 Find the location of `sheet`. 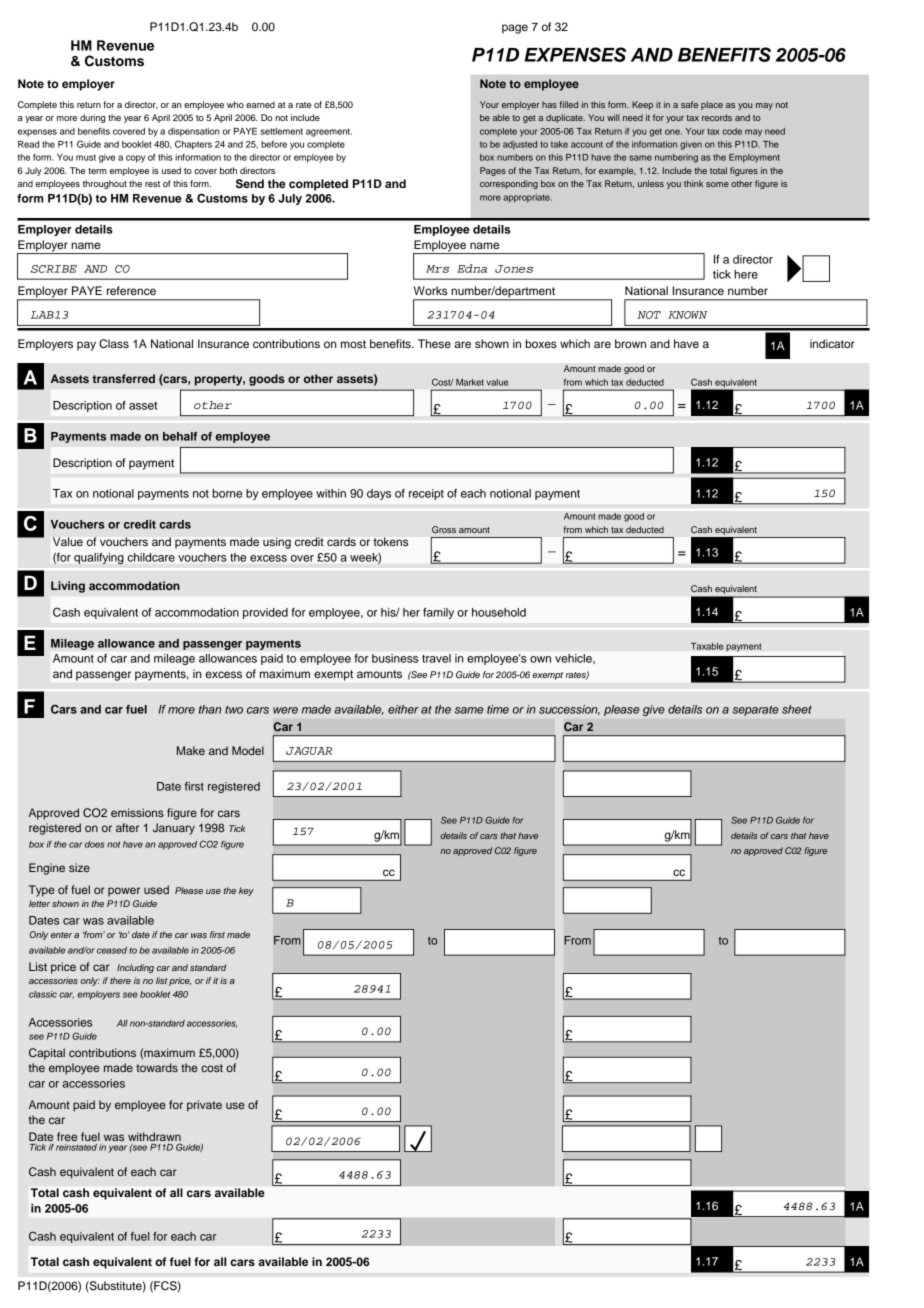

sheet is located at coordinates (797, 709).
